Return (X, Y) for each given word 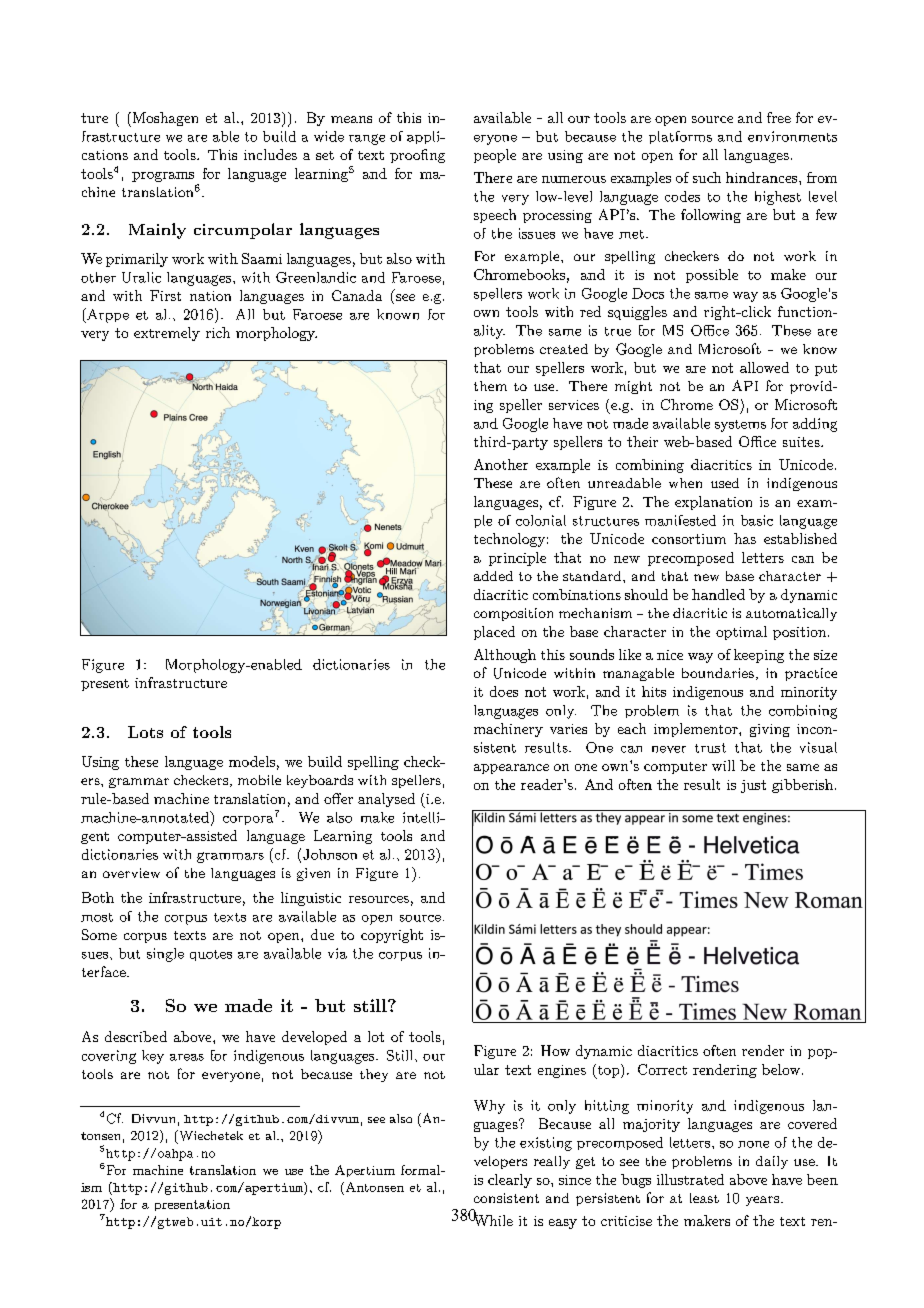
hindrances (763, 177)
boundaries (718, 673)
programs (163, 177)
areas (187, 1057)
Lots (145, 732)
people (495, 156)
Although (505, 656)
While (492, 1219)
